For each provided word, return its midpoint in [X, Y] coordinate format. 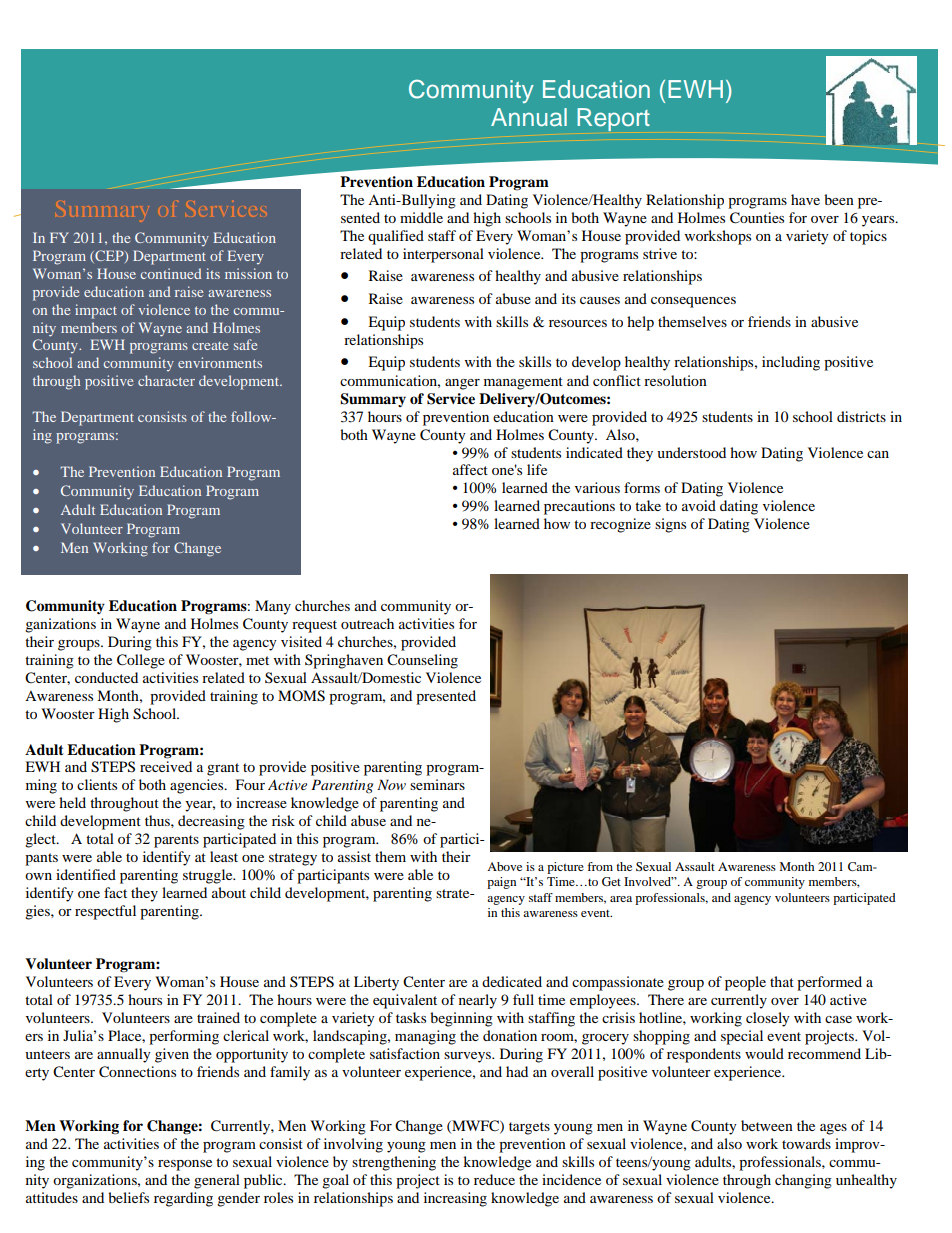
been [839, 199]
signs [670, 525]
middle [421, 217]
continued [171, 273]
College [141, 661]
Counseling [422, 661]
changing [803, 1181]
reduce [494, 1179]
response [185, 1165]
